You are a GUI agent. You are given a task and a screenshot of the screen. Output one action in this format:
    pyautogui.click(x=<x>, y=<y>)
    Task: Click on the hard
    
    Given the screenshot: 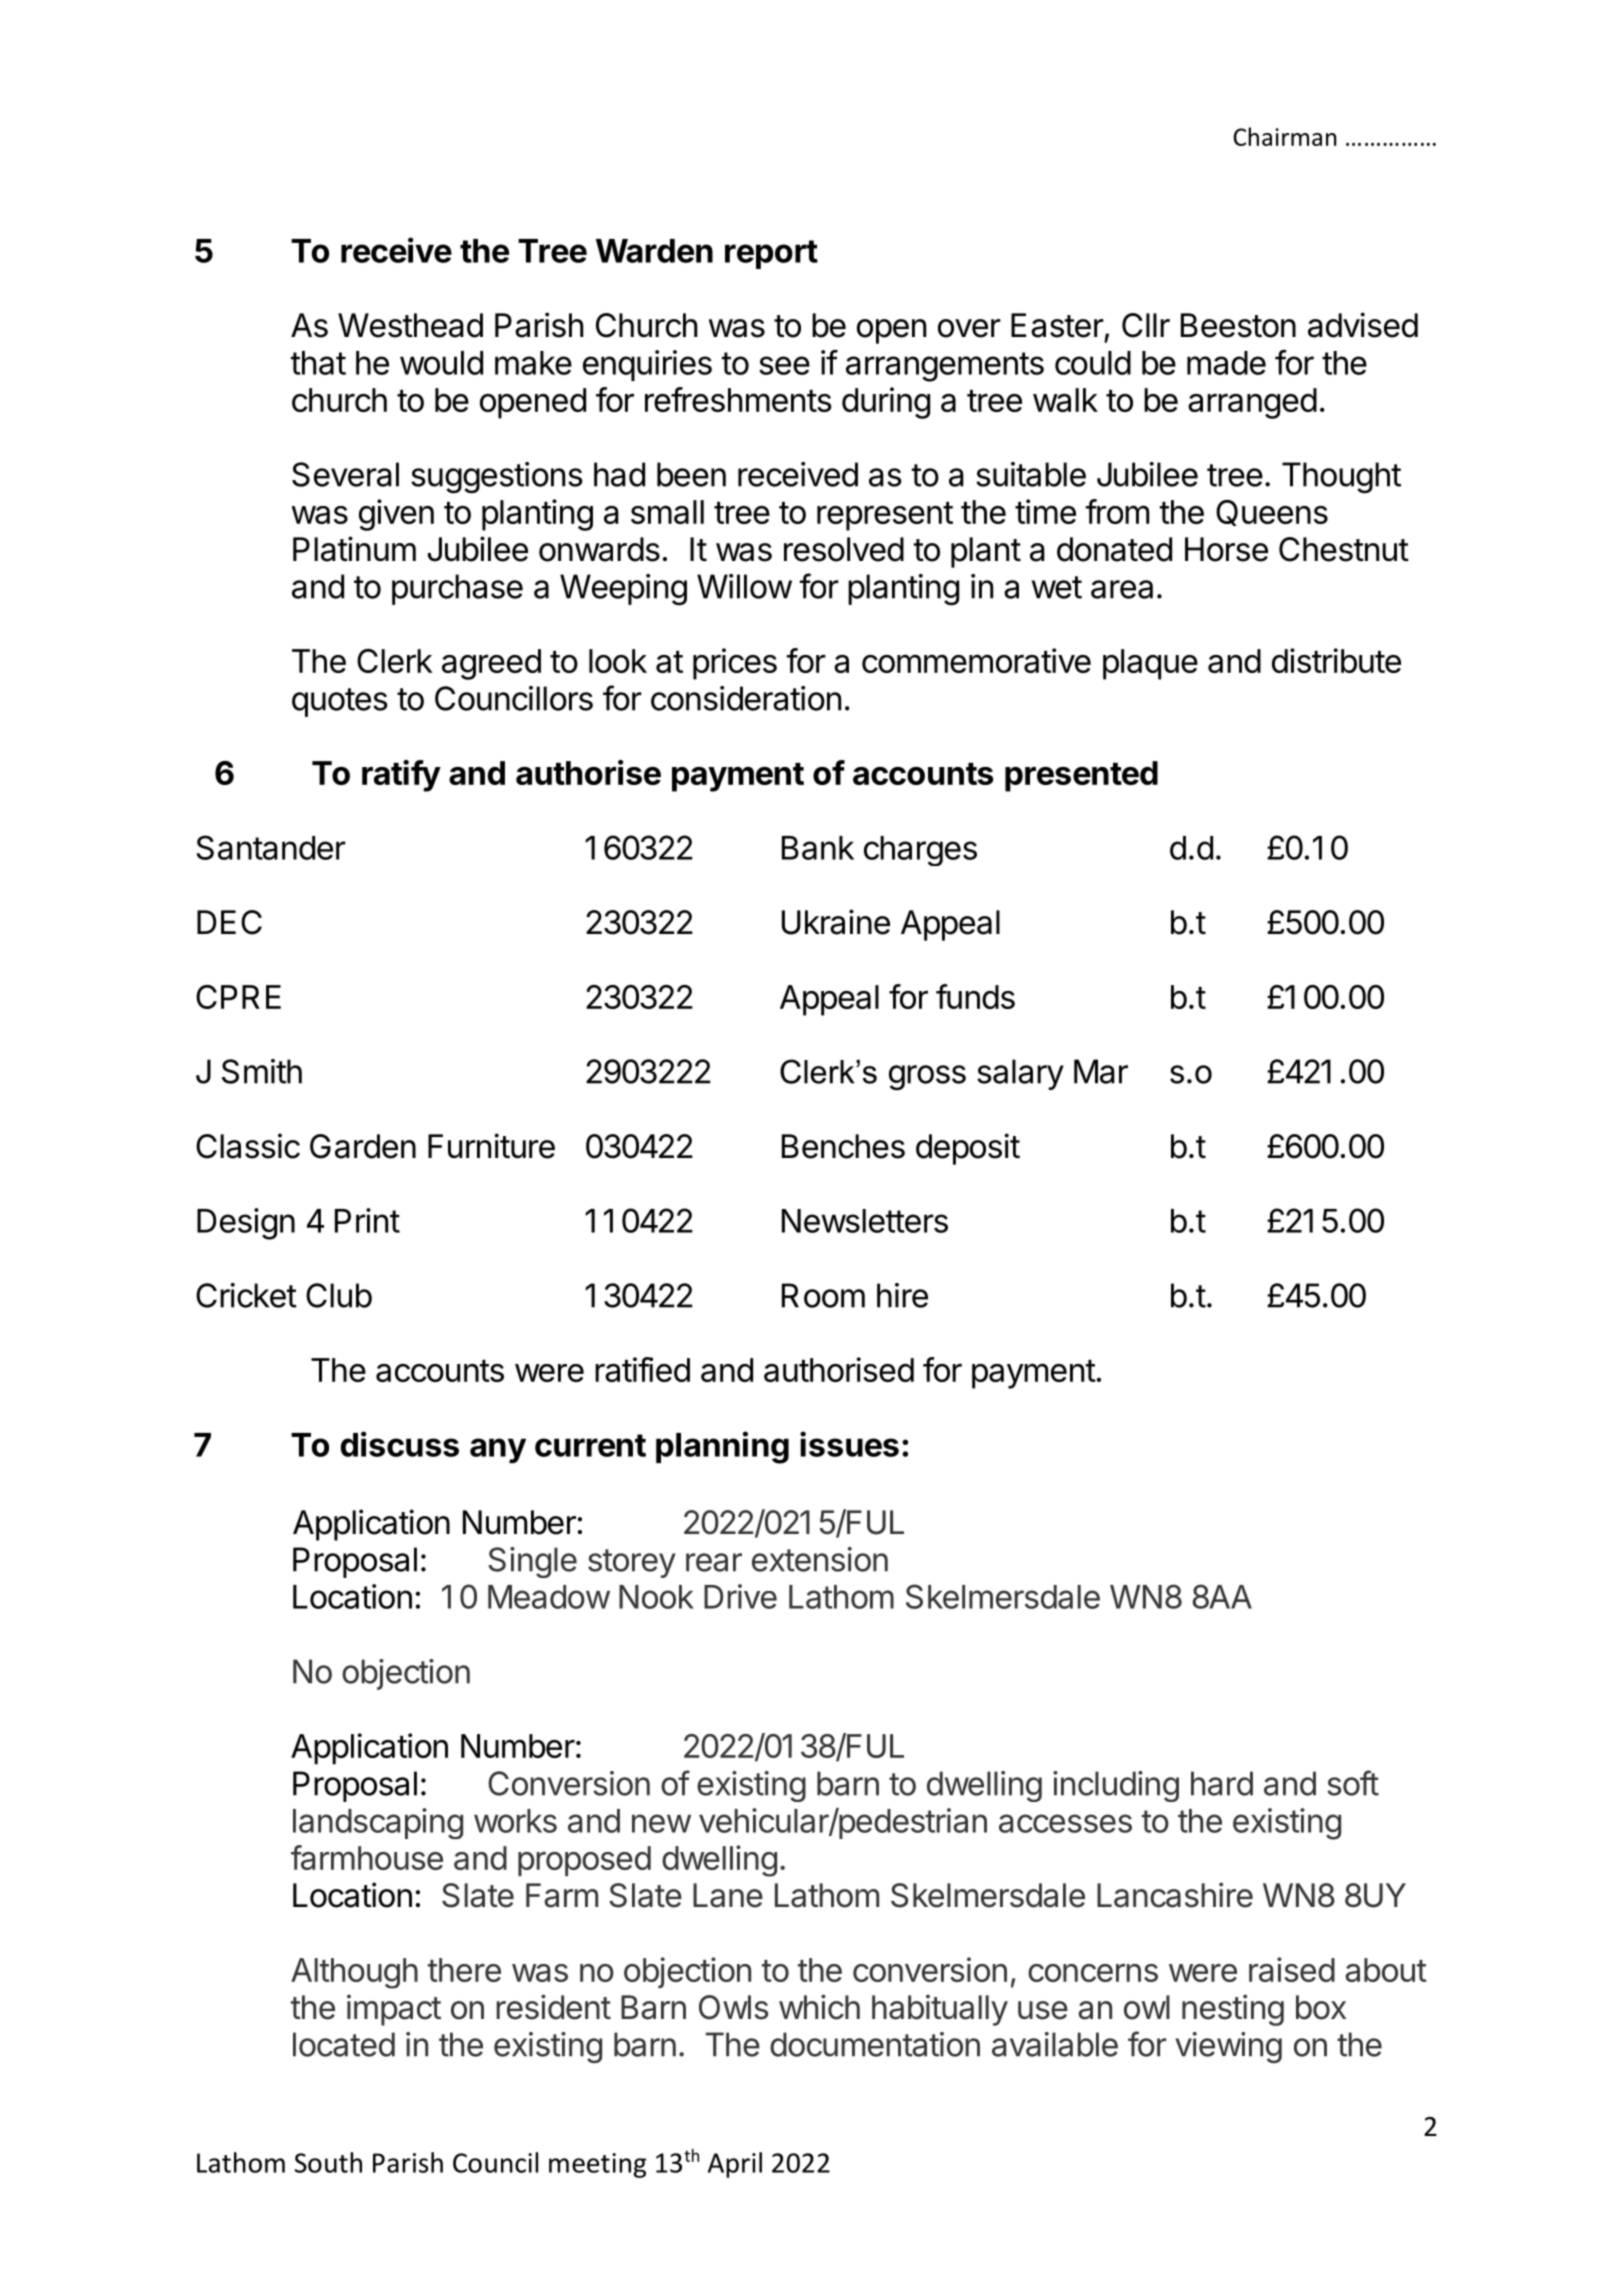 What is the action you would take?
    pyautogui.click(x=1222, y=1783)
